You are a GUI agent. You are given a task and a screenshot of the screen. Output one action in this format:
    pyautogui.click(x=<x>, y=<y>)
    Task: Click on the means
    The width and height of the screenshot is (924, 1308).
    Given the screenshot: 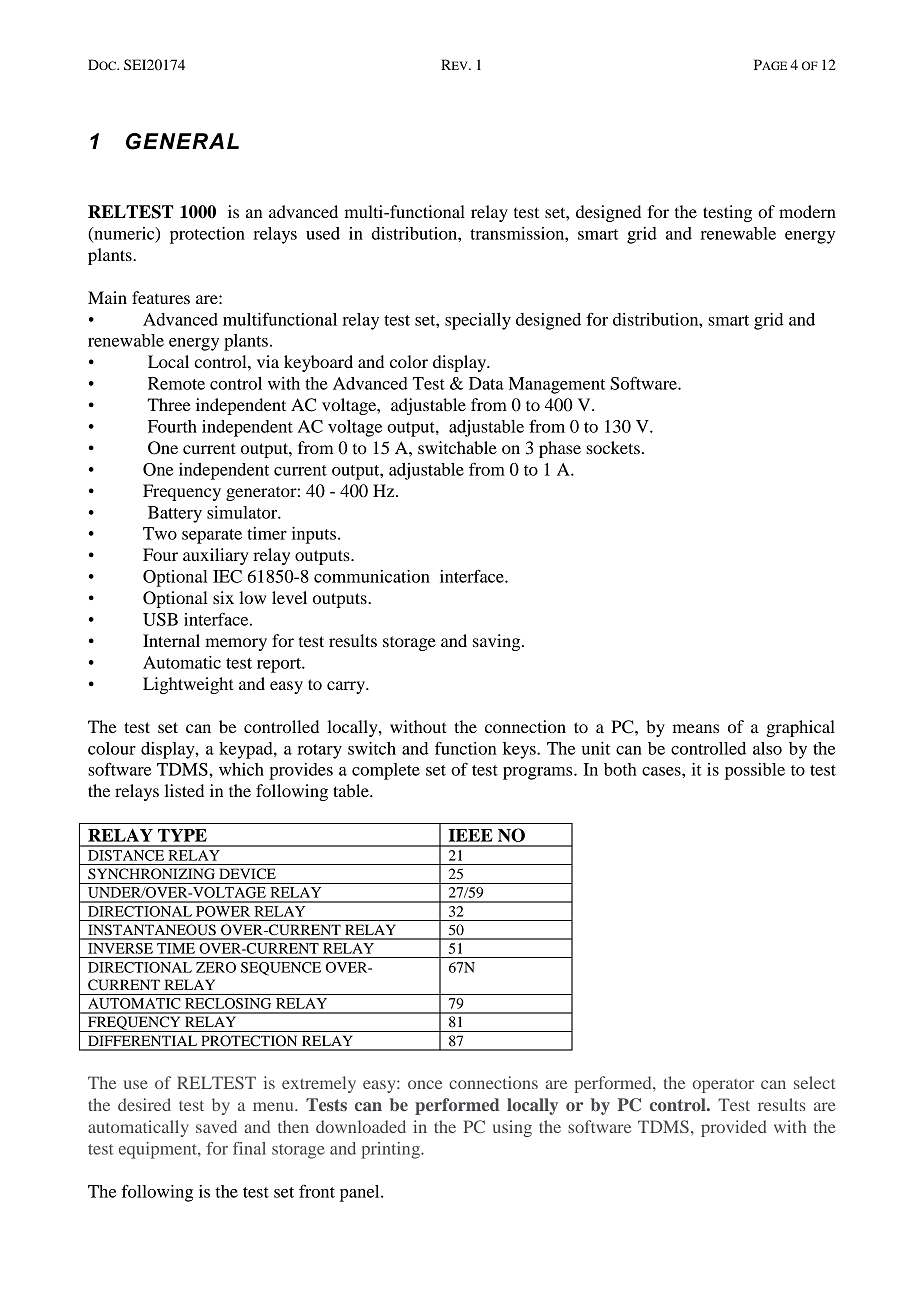 What is the action you would take?
    pyautogui.click(x=695, y=728)
